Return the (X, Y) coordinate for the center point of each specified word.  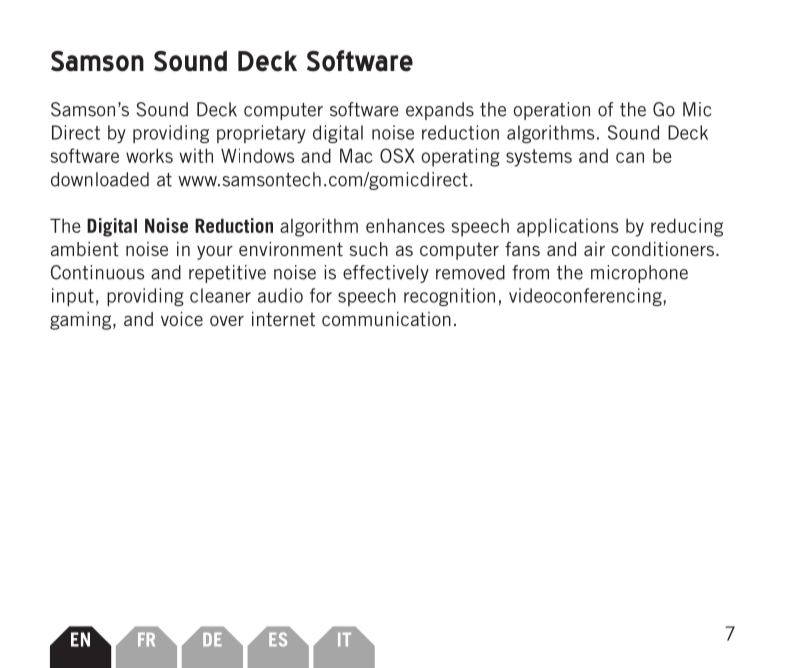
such (369, 249)
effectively (386, 274)
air (594, 249)
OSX (397, 155)
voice (182, 319)
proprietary (261, 134)
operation (551, 111)
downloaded (100, 179)
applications (567, 227)
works (149, 155)
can (630, 157)
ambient (85, 249)
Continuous (98, 272)
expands (440, 111)
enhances (405, 225)
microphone (639, 274)
